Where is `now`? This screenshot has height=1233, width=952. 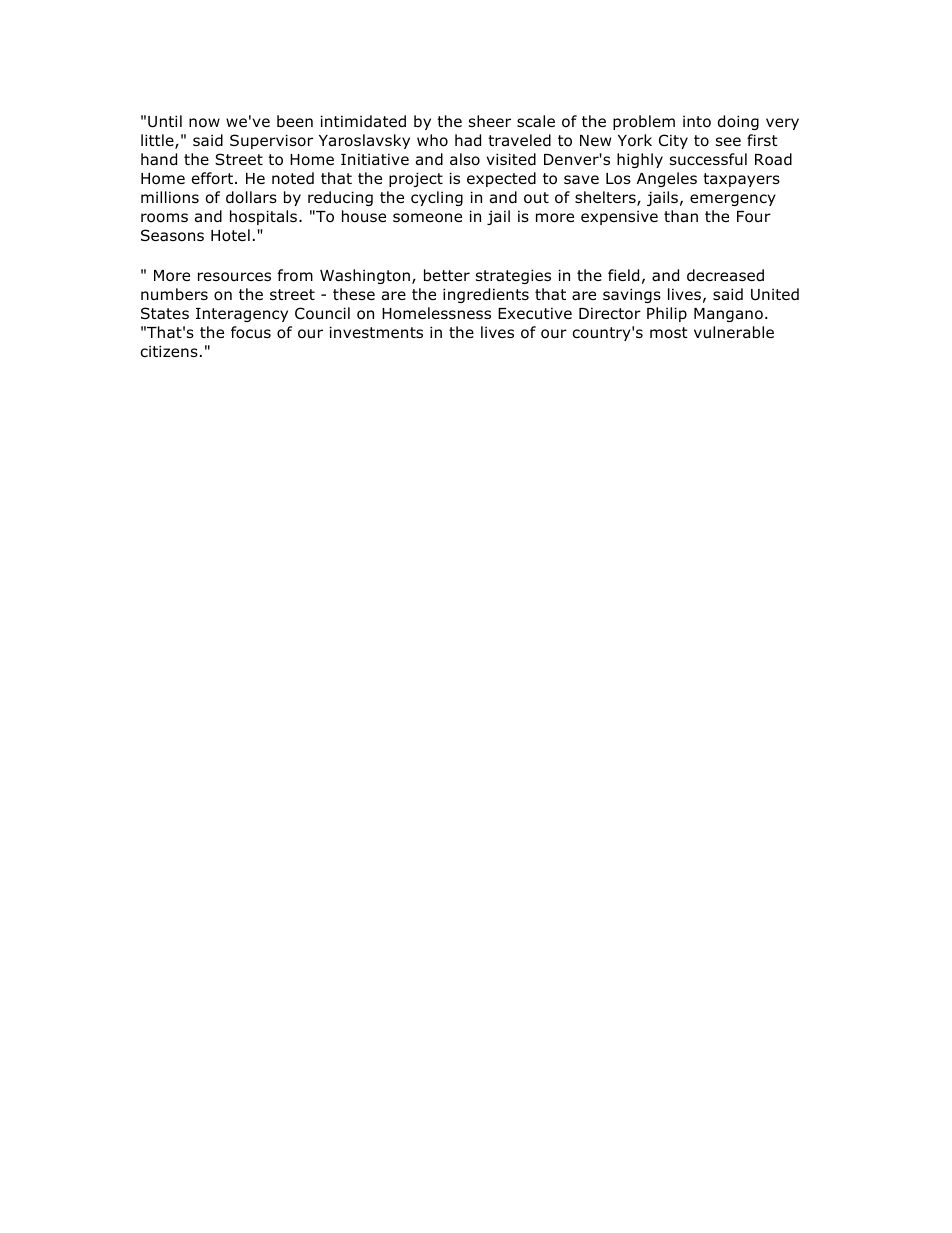 now is located at coordinates (204, 123).
